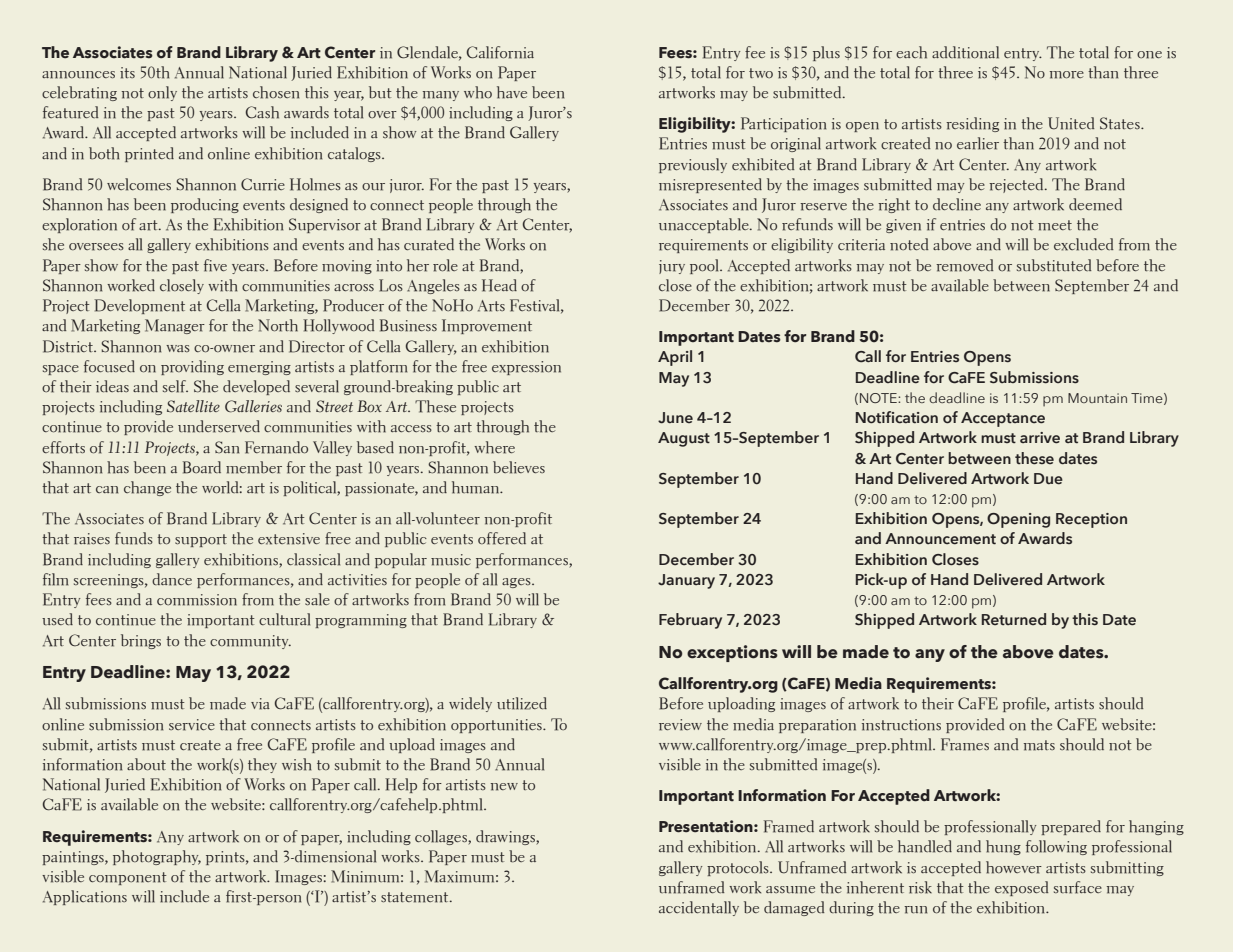 The width and height of the page is (1233, 952). Describe the element at coordinates (512, 92) in the page. I see `have` at that location.
